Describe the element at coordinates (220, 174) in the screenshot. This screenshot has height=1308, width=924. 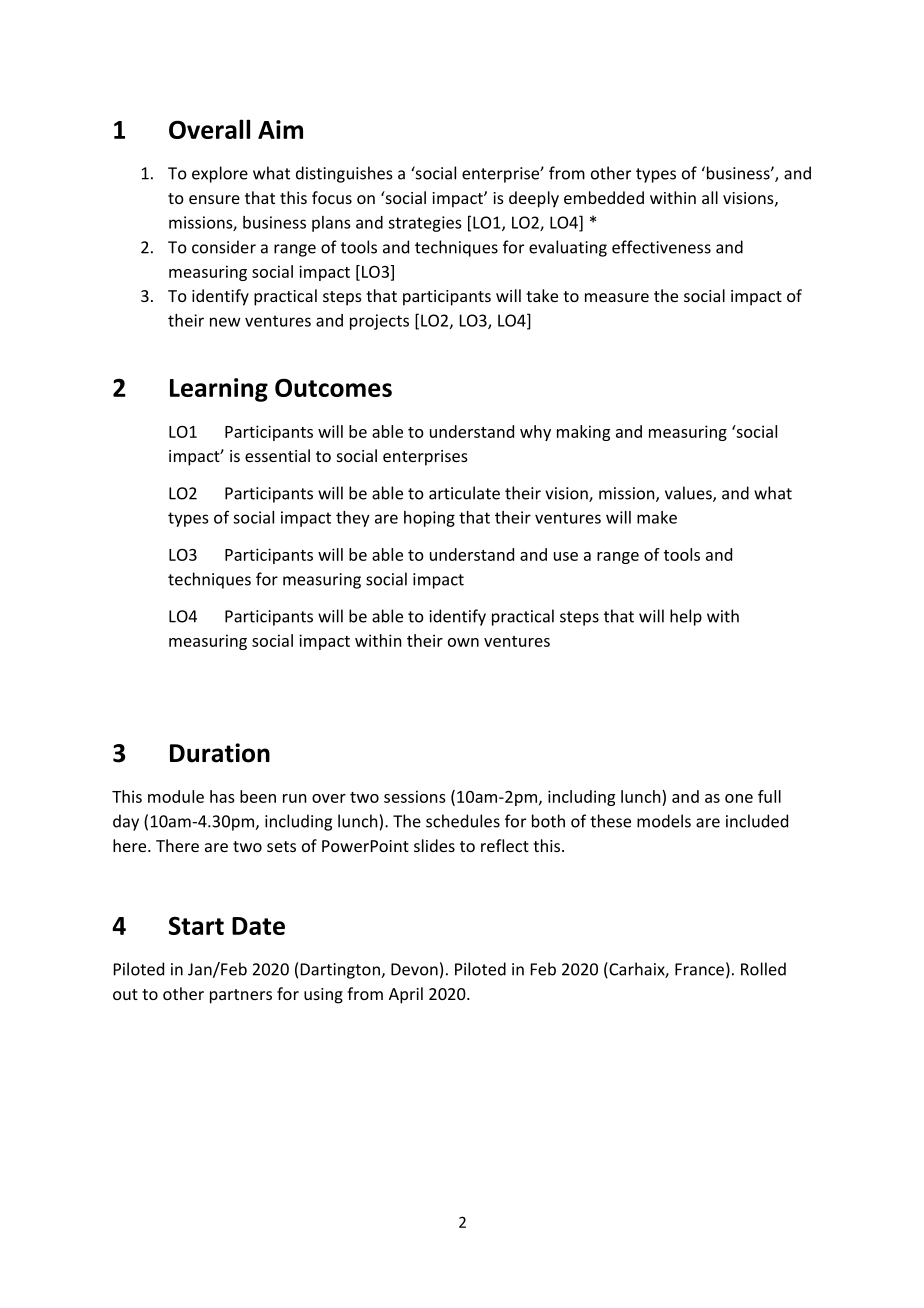
I see `explore` at that location.
